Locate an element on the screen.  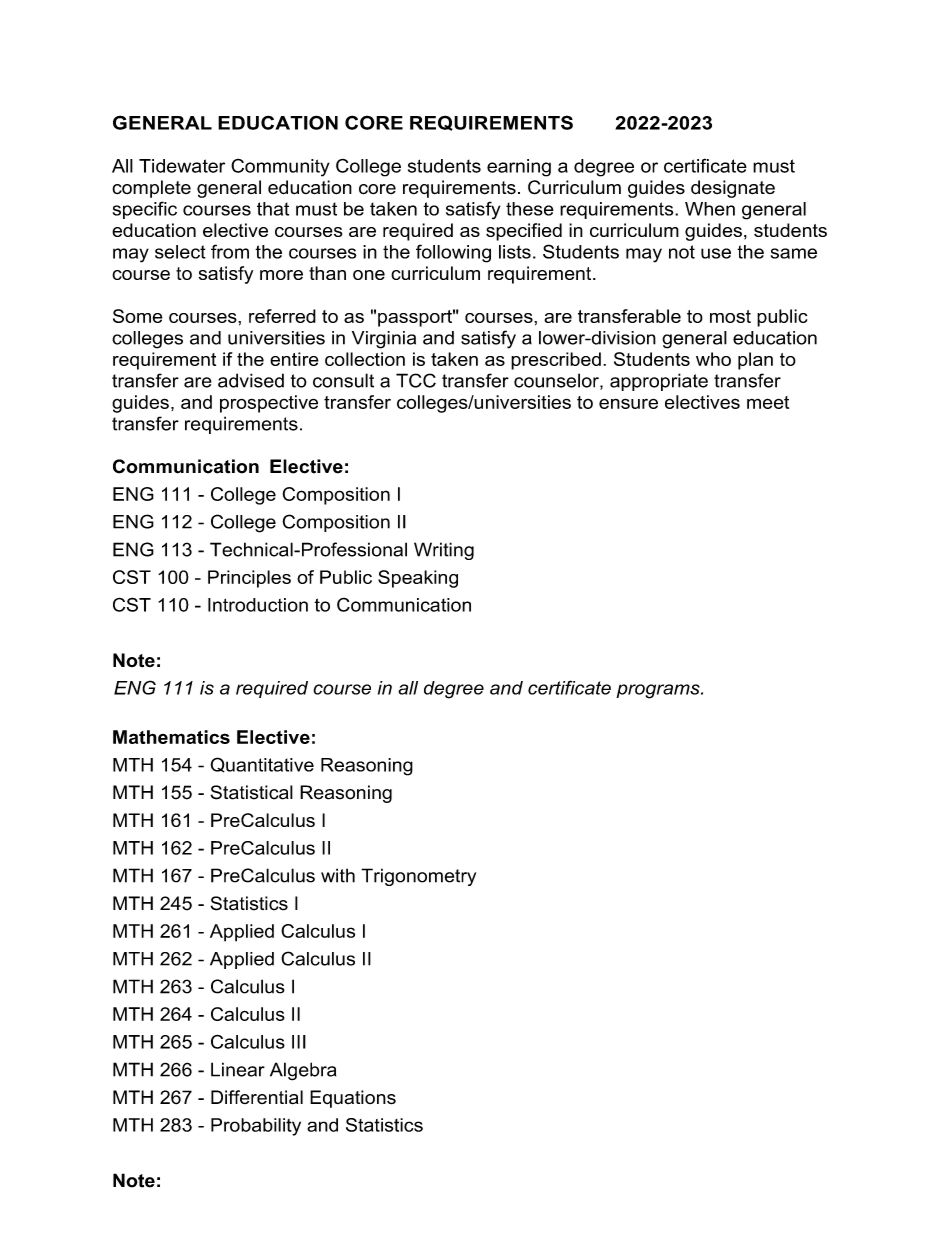
Writing is located at coordinates (444, 551).
